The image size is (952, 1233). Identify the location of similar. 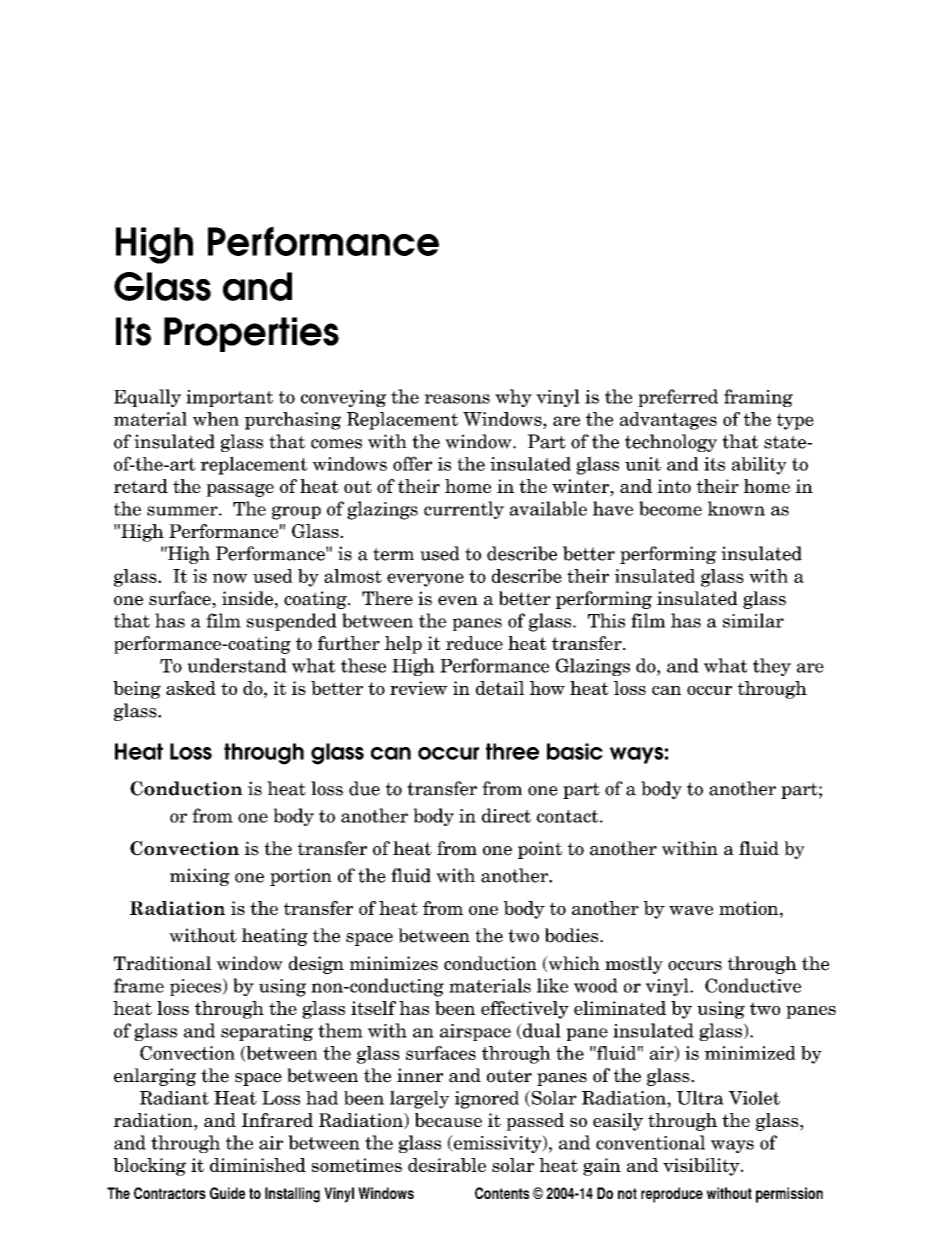
(753, 620).
